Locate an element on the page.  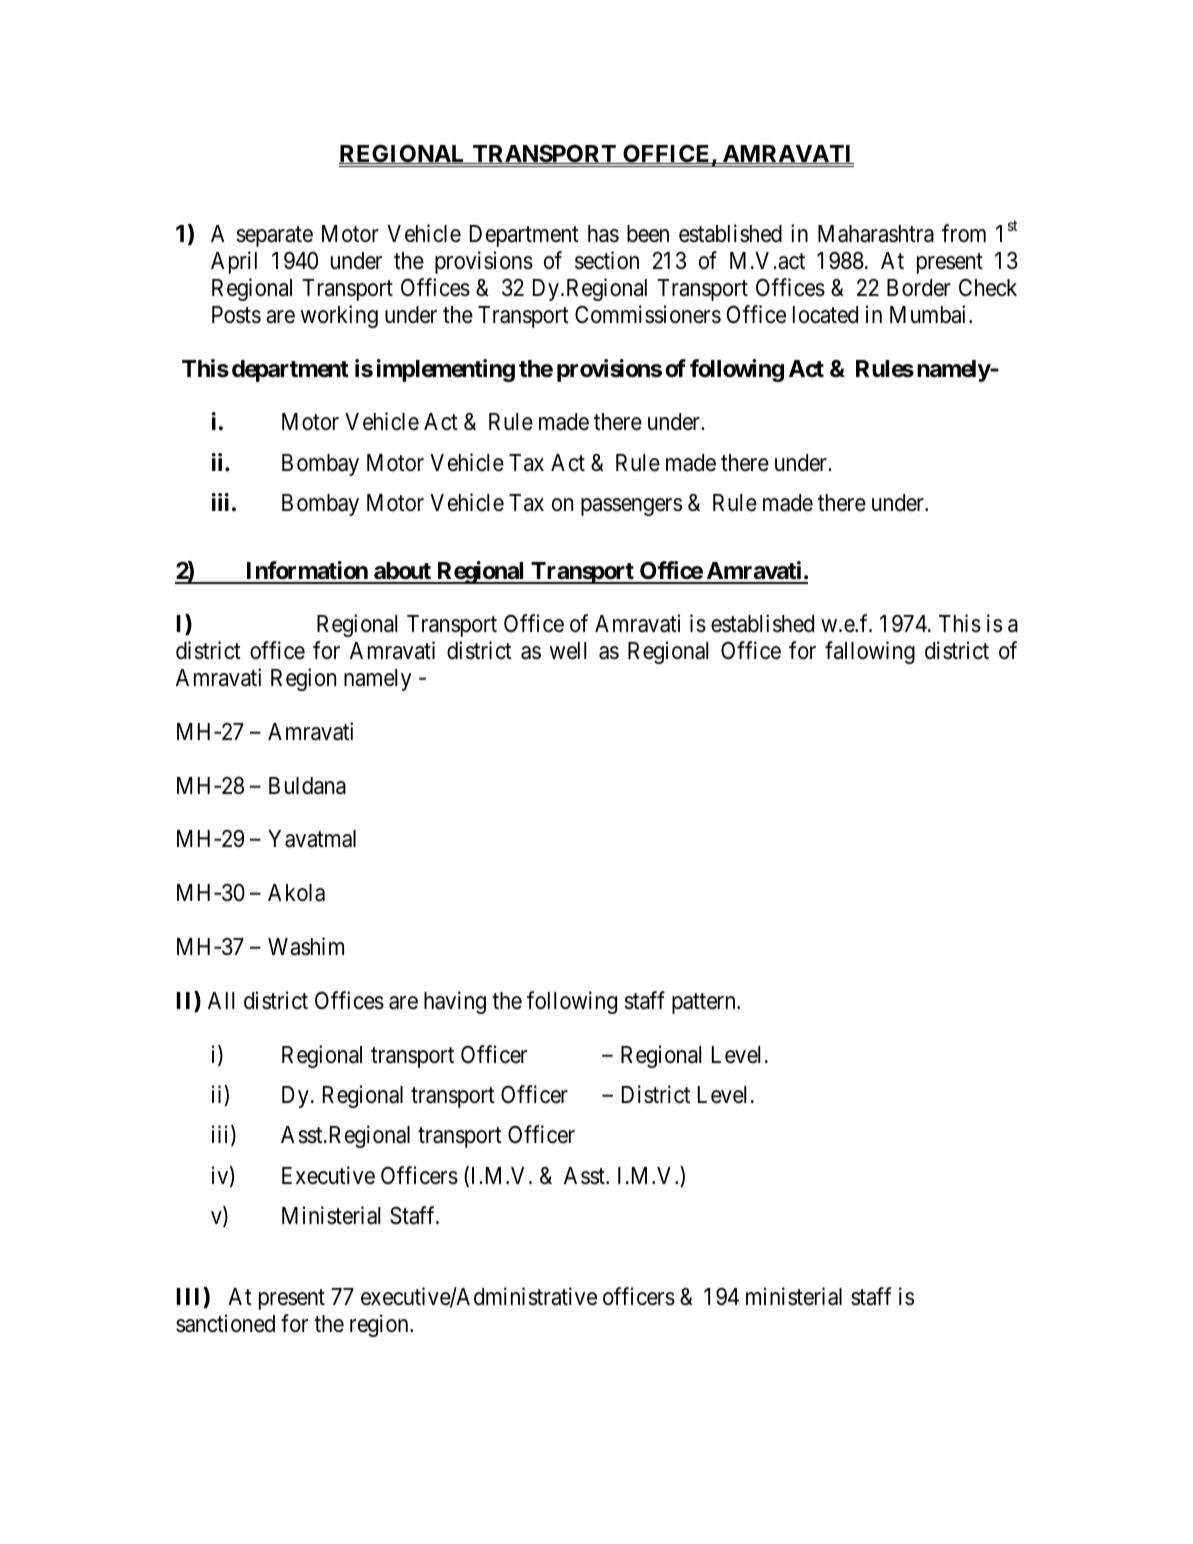
pattern is located at coordinates (705, 1003).
